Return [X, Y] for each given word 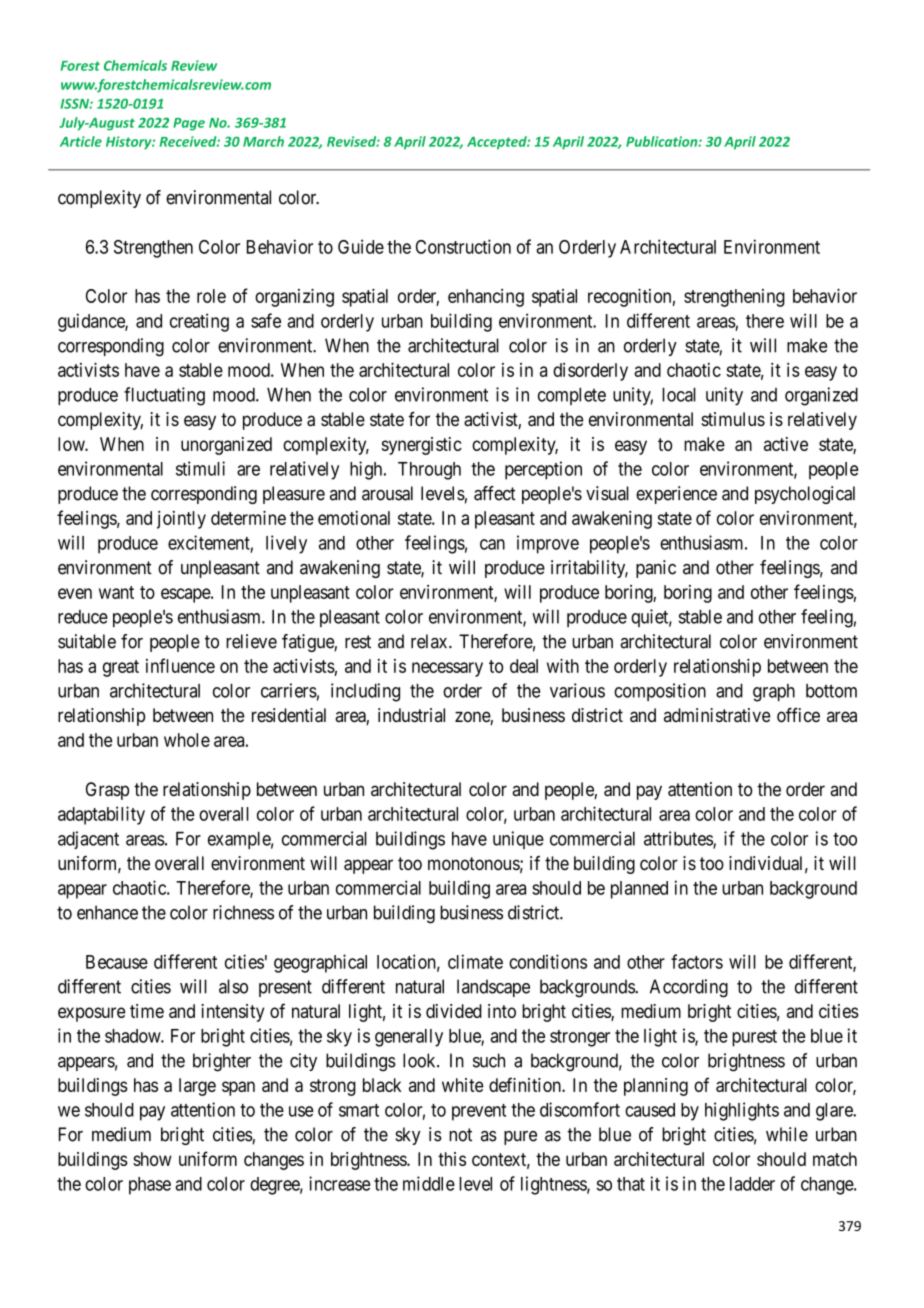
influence [180, 665]
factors [697, 961]
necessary [447, 669]
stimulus [733, 419]
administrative [717, 715]
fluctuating [164, 396]
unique [518, 840]
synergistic [422, 446]
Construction [463, 246]
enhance [107, 912]
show [152, 1159]
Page [189, 124]
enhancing [486, 298]
